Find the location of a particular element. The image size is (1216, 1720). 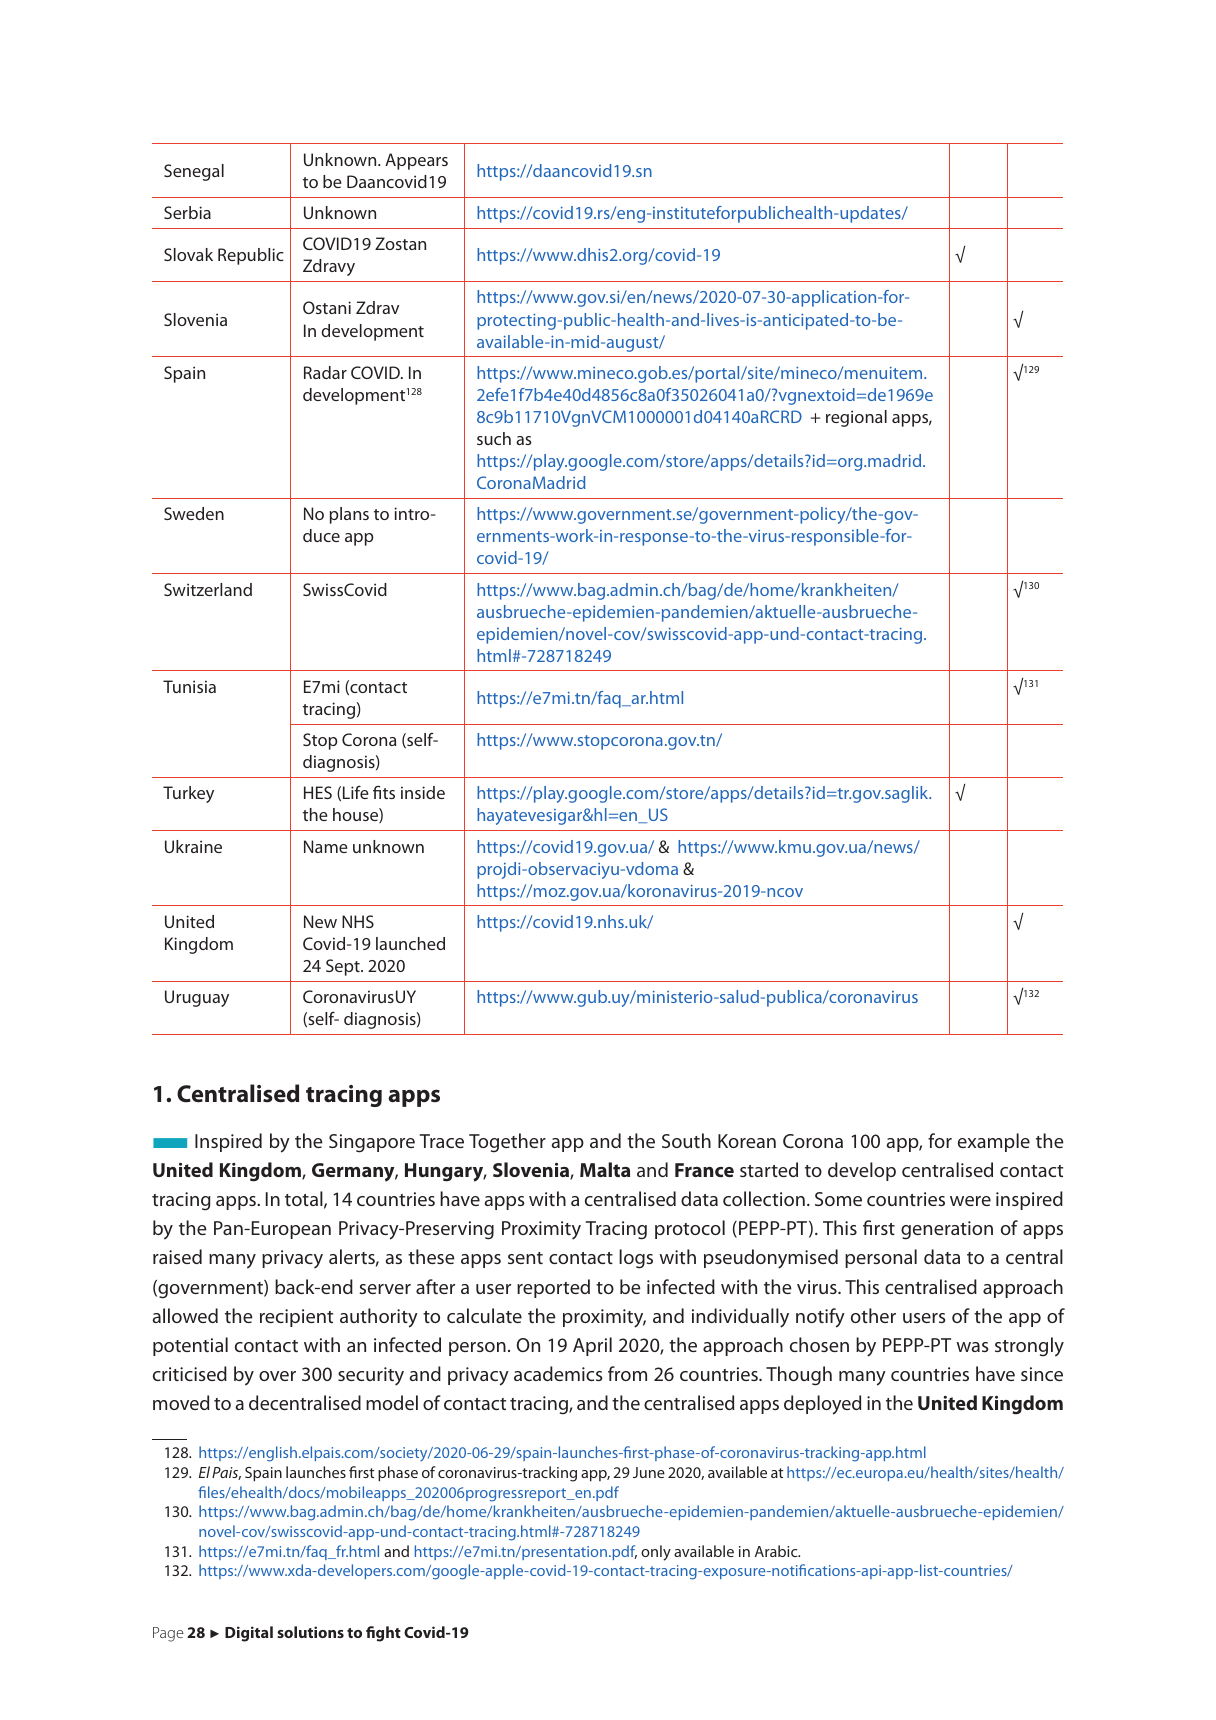

Serbia is located at coordinates (187, 212).
